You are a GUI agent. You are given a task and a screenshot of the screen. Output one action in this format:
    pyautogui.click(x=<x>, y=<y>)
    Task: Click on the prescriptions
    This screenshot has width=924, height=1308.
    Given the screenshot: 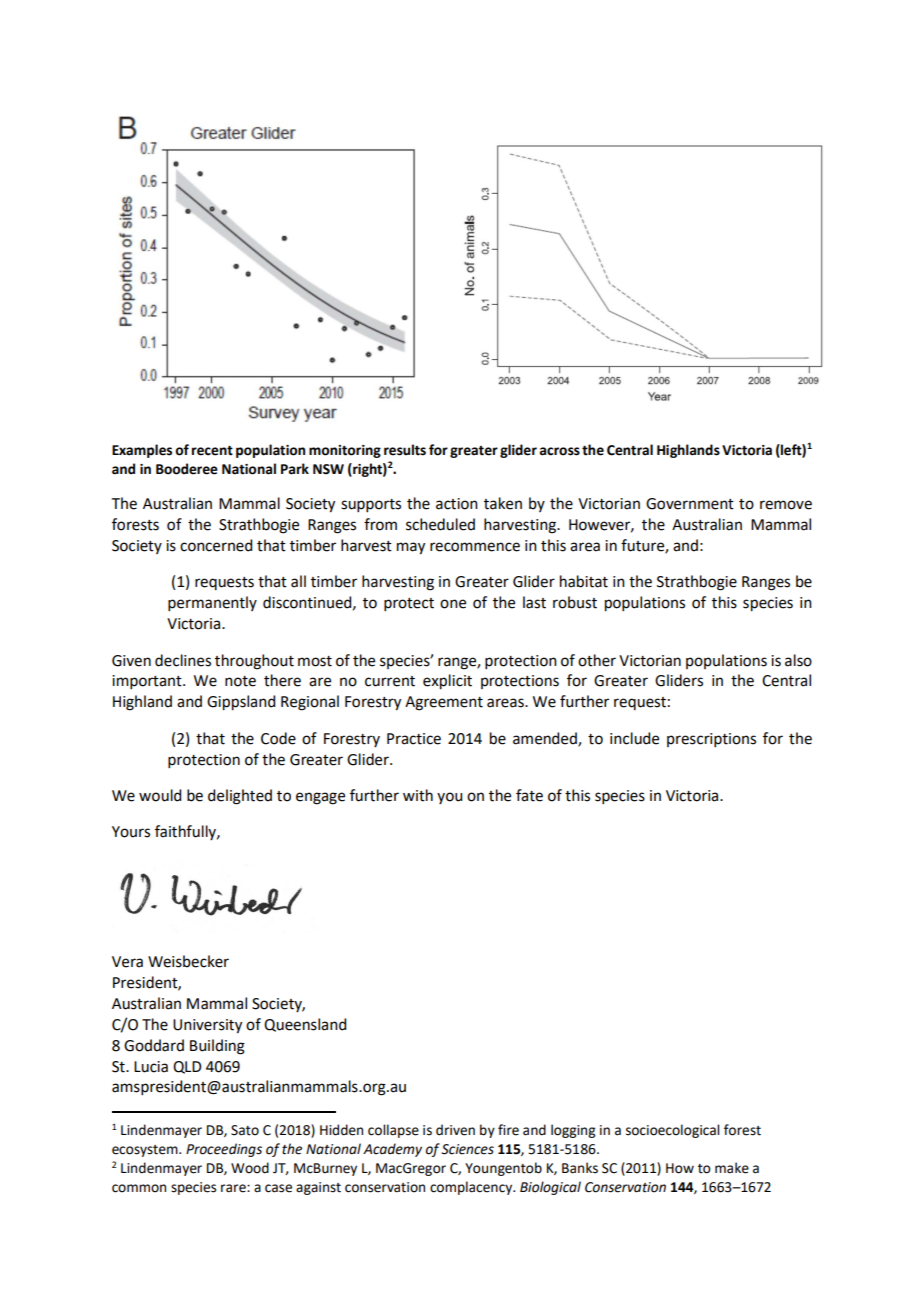 What is the action you would take?
    pyautogui.click(x=711, y=740)
